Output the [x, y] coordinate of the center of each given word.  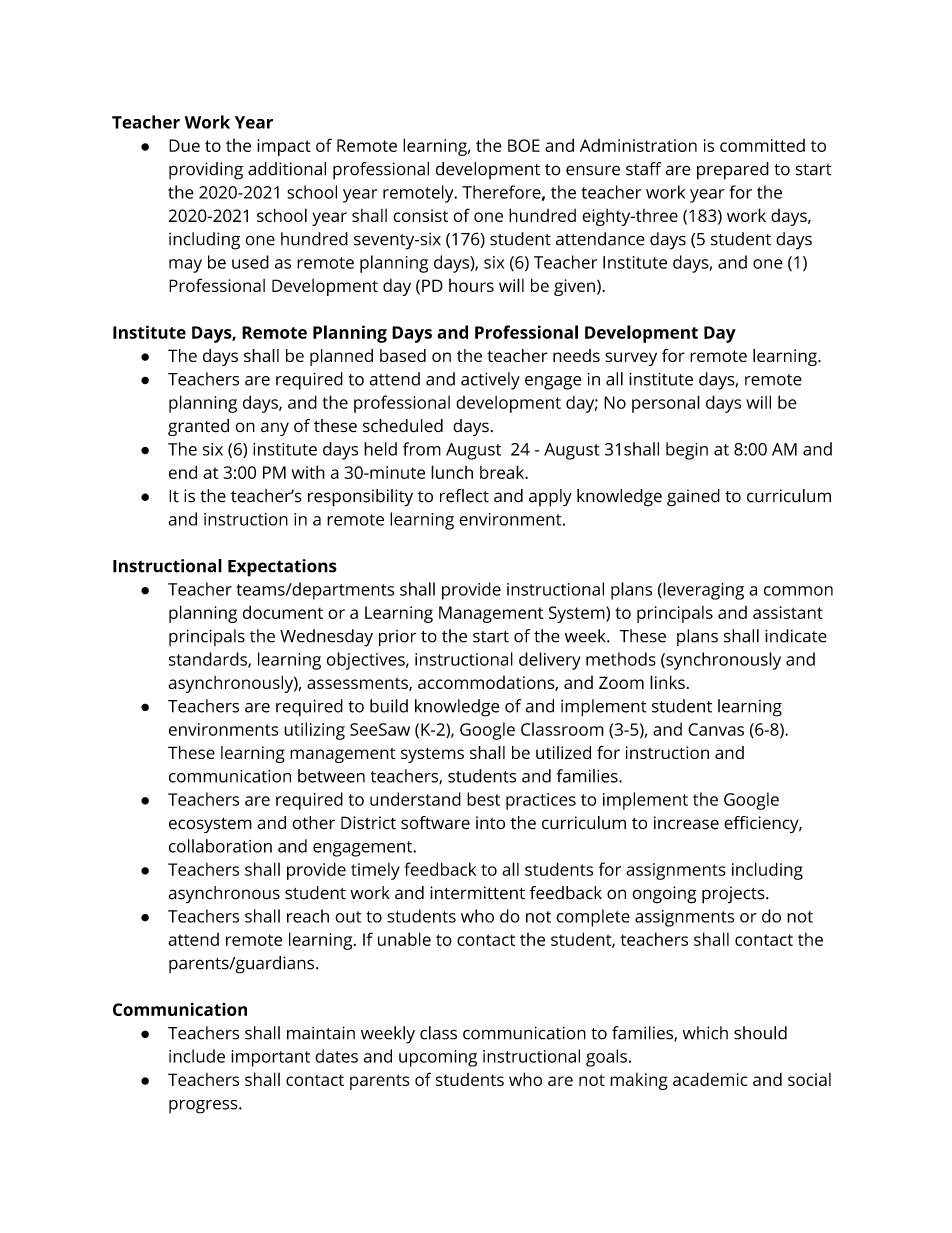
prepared [733, 171]
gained [693, 498]
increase [686, 823]
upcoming [438, 1058]
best [483, 799]
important [270, 1058]
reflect [464, 496]
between [331, 776]
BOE [524, 145]
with [308, 472]
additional [287, 169]
